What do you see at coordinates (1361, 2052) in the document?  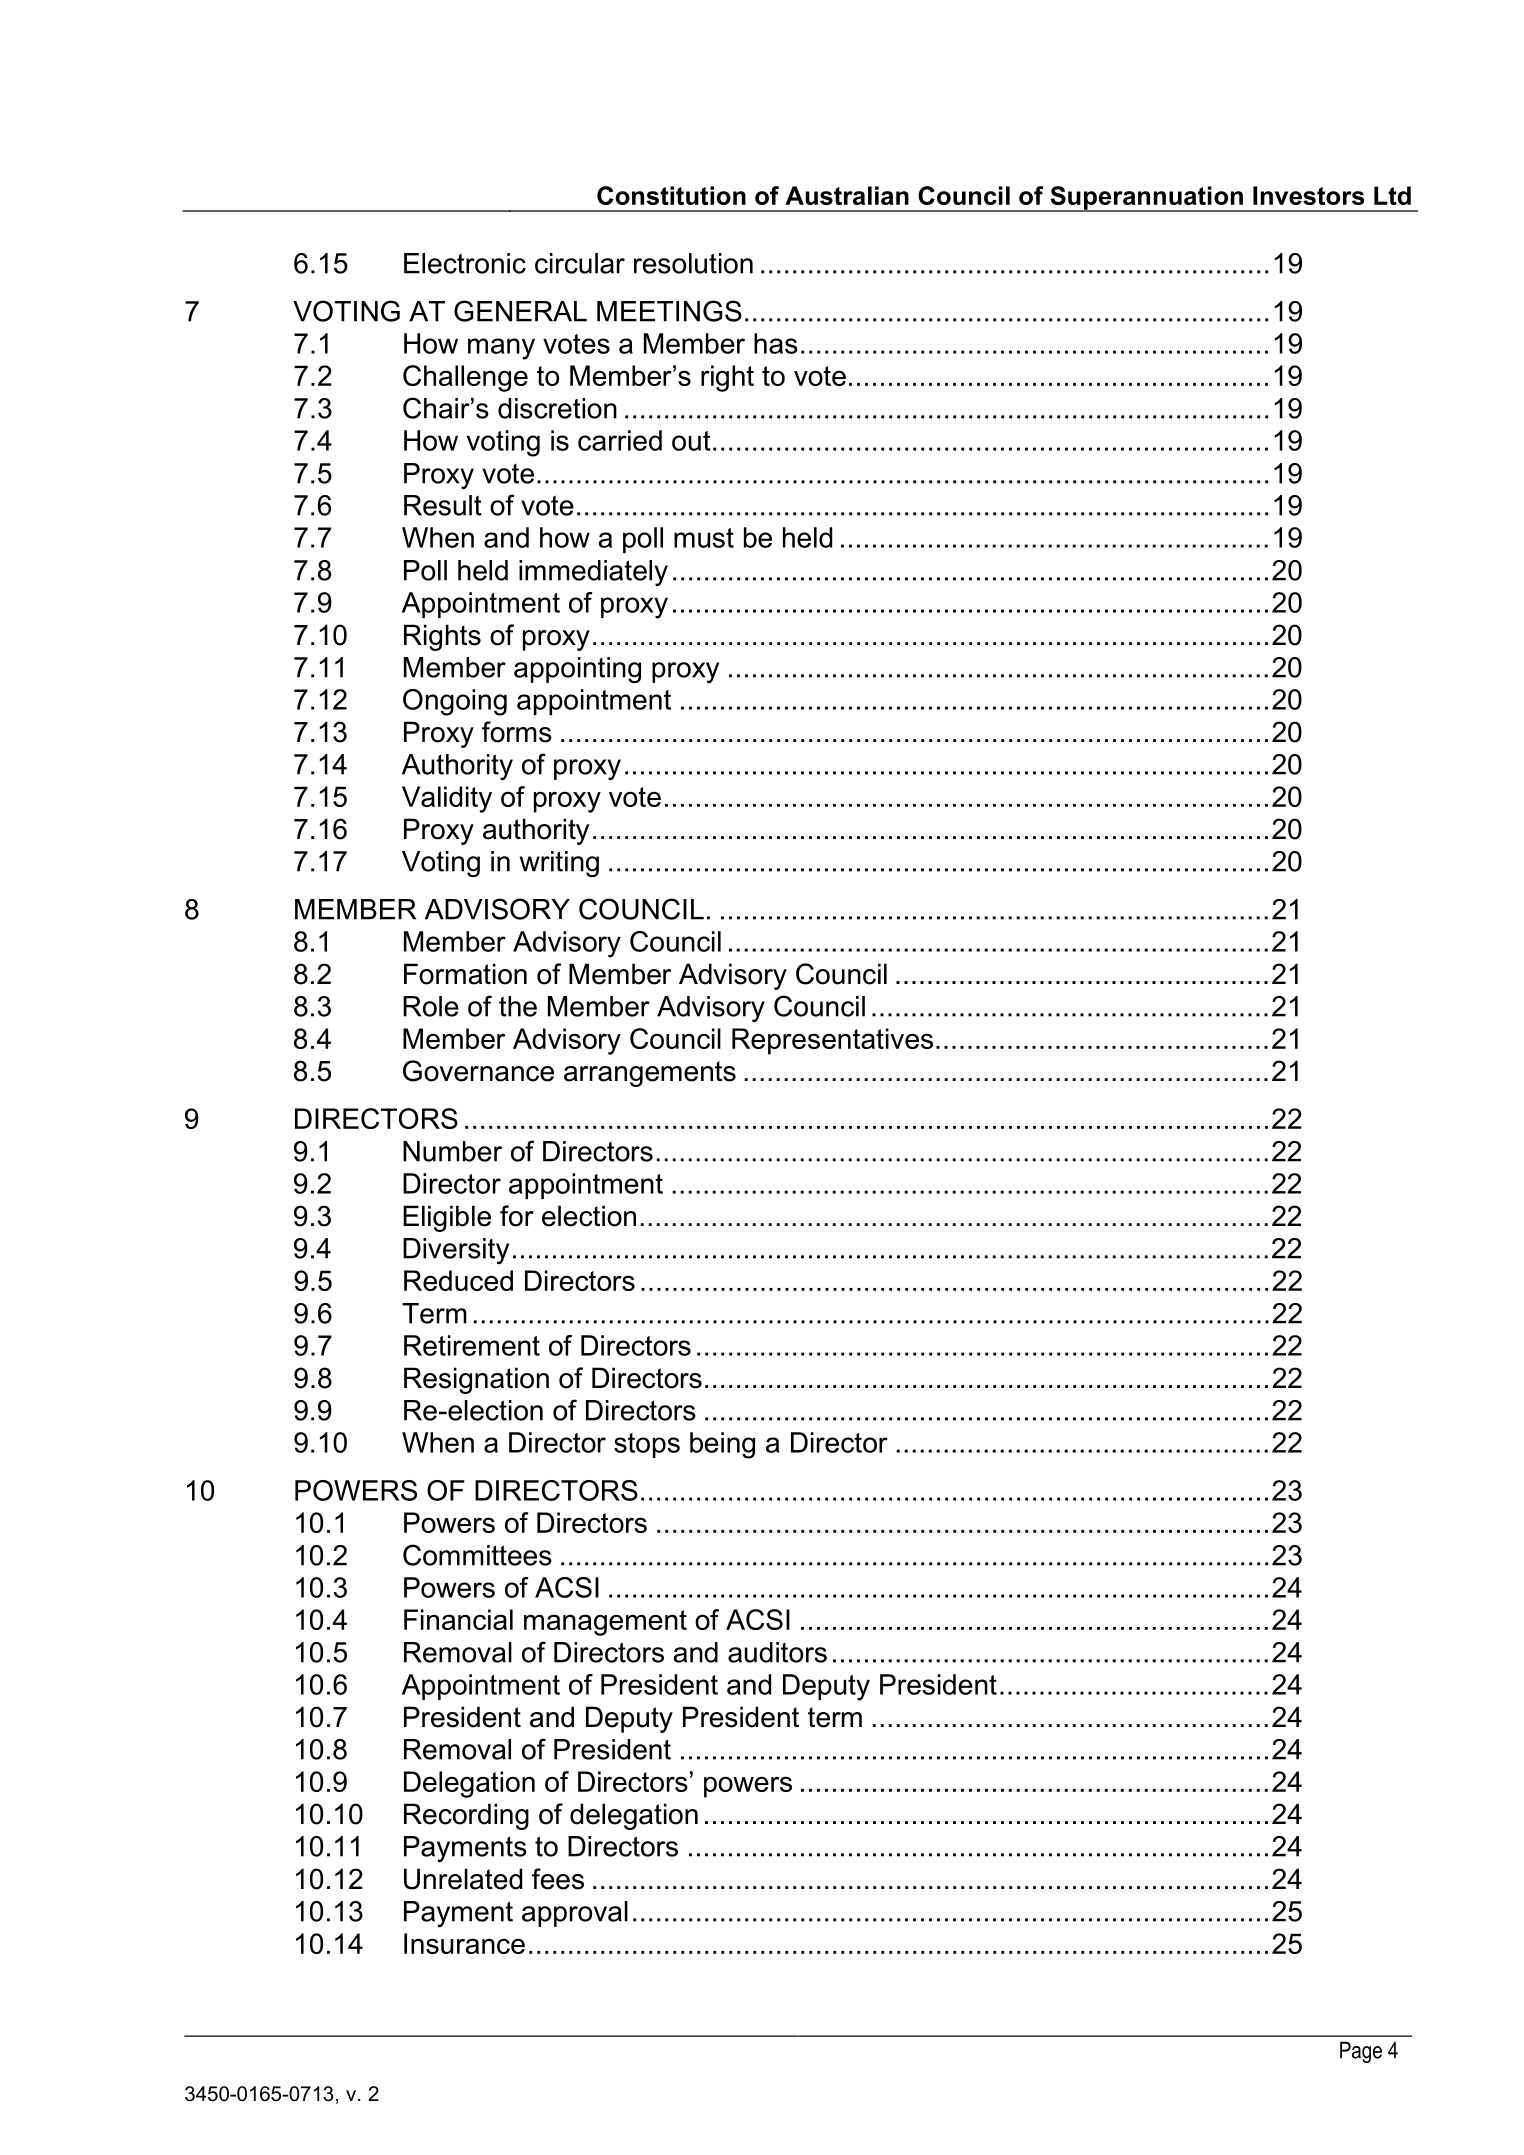 I see `Page` at bounding box center [1361, 2052].
